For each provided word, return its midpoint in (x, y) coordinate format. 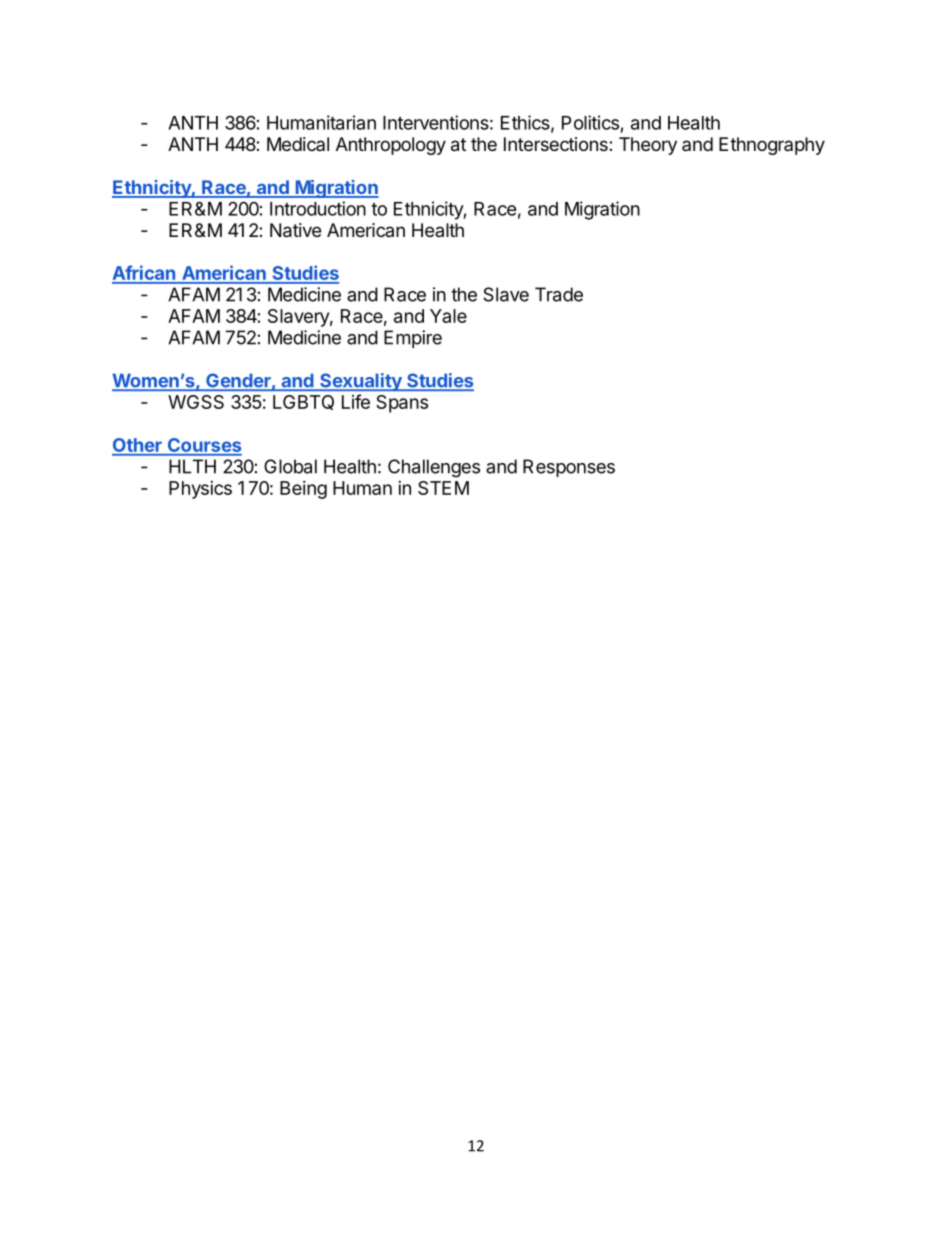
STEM (443, 488)
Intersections (557, 144)
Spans (402, 404)
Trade (559, 294)
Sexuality (361, 382)
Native (295, 230)
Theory (648, 146)
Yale (448, 316)
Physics (200, 490)
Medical (298, 144)
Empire (413, 339)
